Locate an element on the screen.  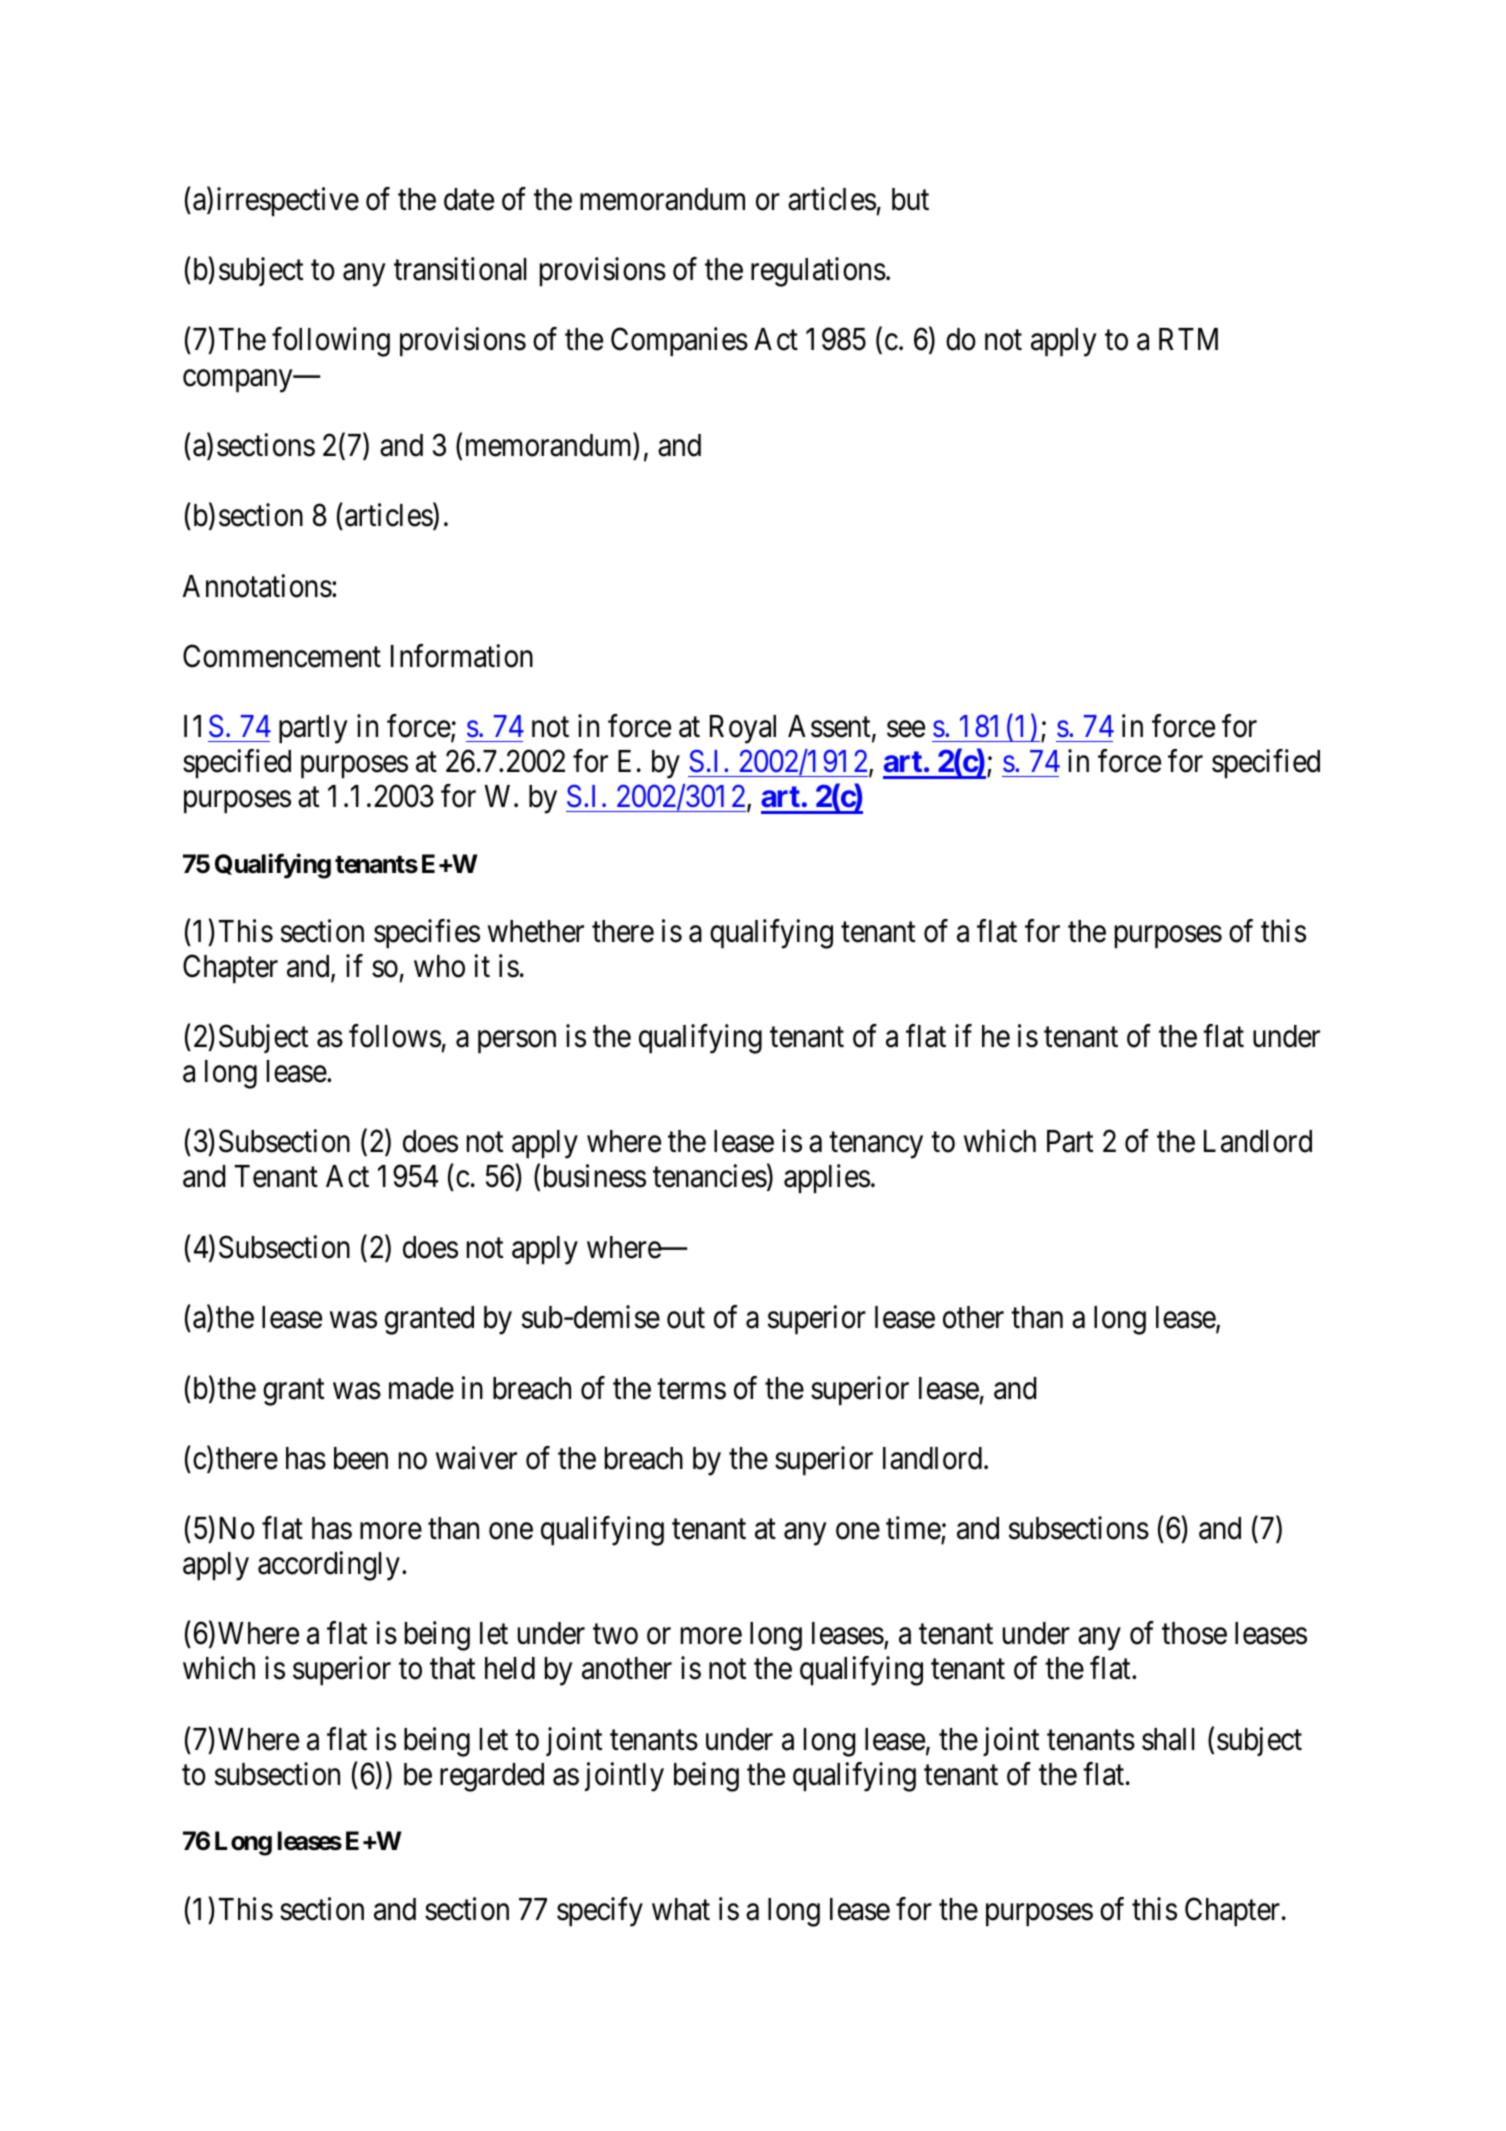
what is located at coordinates (681, 1909).
